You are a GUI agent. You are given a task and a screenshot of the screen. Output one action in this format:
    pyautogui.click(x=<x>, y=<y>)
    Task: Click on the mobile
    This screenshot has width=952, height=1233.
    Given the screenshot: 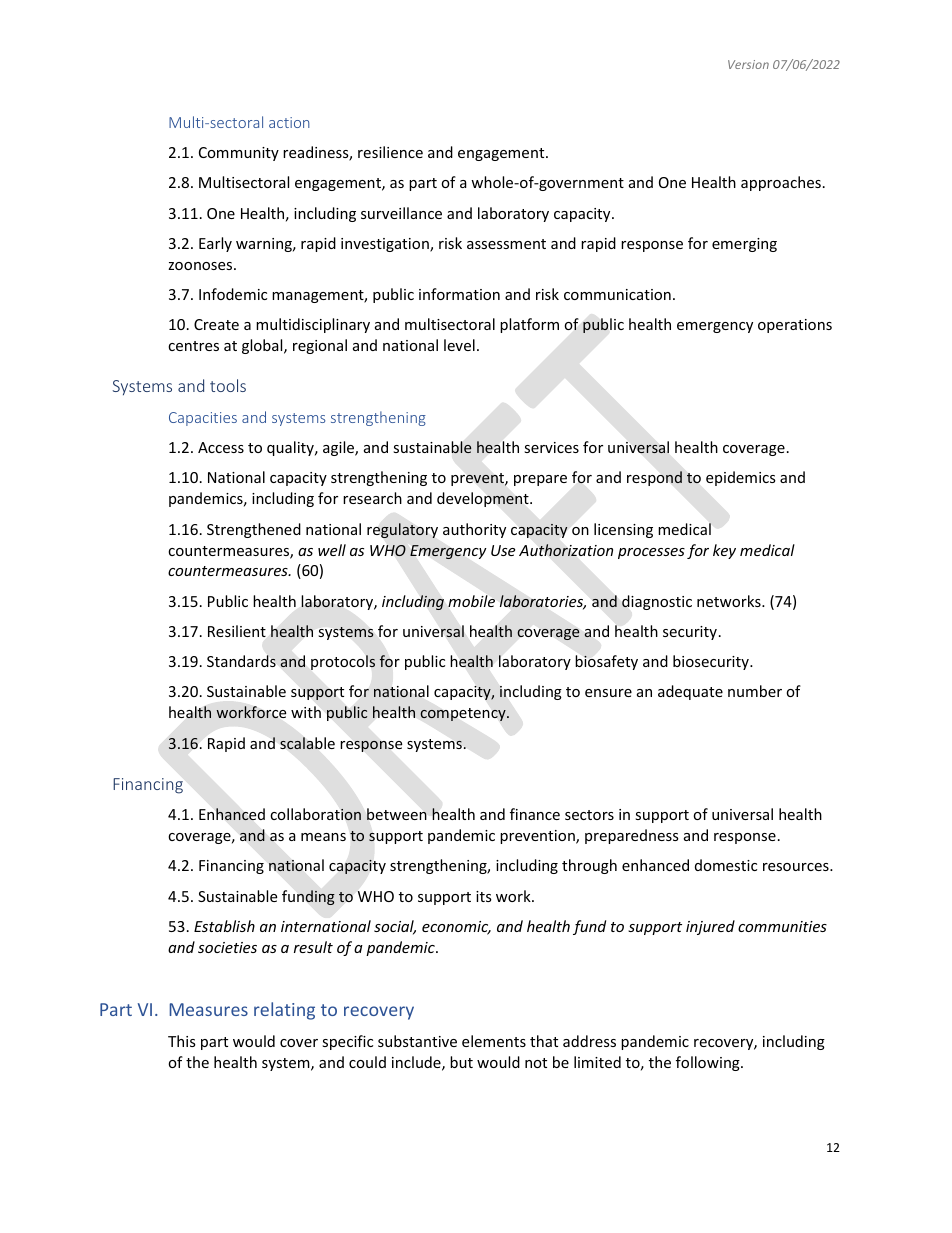 What is the action you would take?
    pyautogui.click(x=471, y=601)
